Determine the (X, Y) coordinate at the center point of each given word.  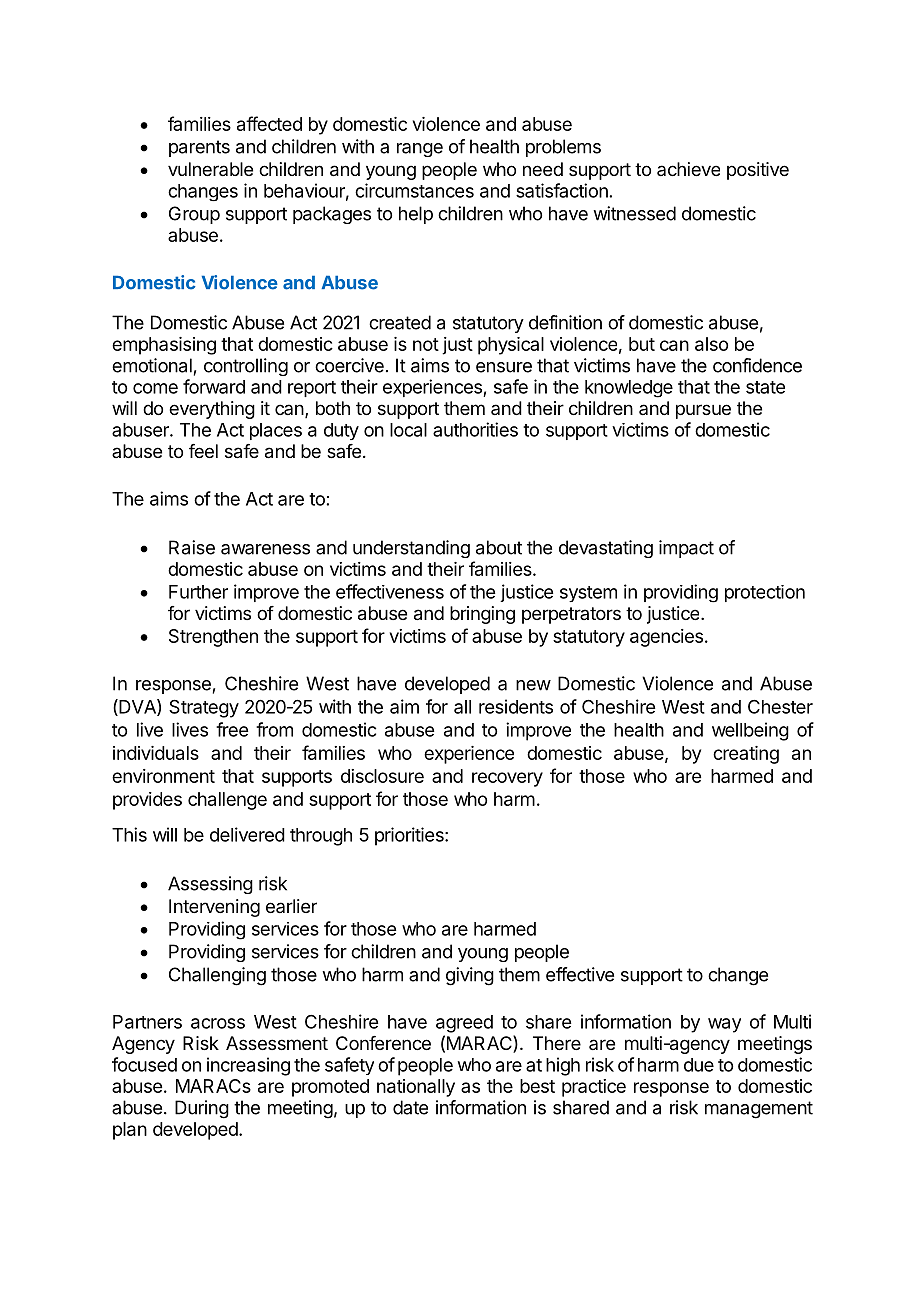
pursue (703, 411)
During (202, 1109)
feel (203, 451)
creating (746, 755)
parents (199, 148)
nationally (416, 1088)
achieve (688, 169)
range (420, 150)
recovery (507, 779)
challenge (227, 801)
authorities (475, 429)
